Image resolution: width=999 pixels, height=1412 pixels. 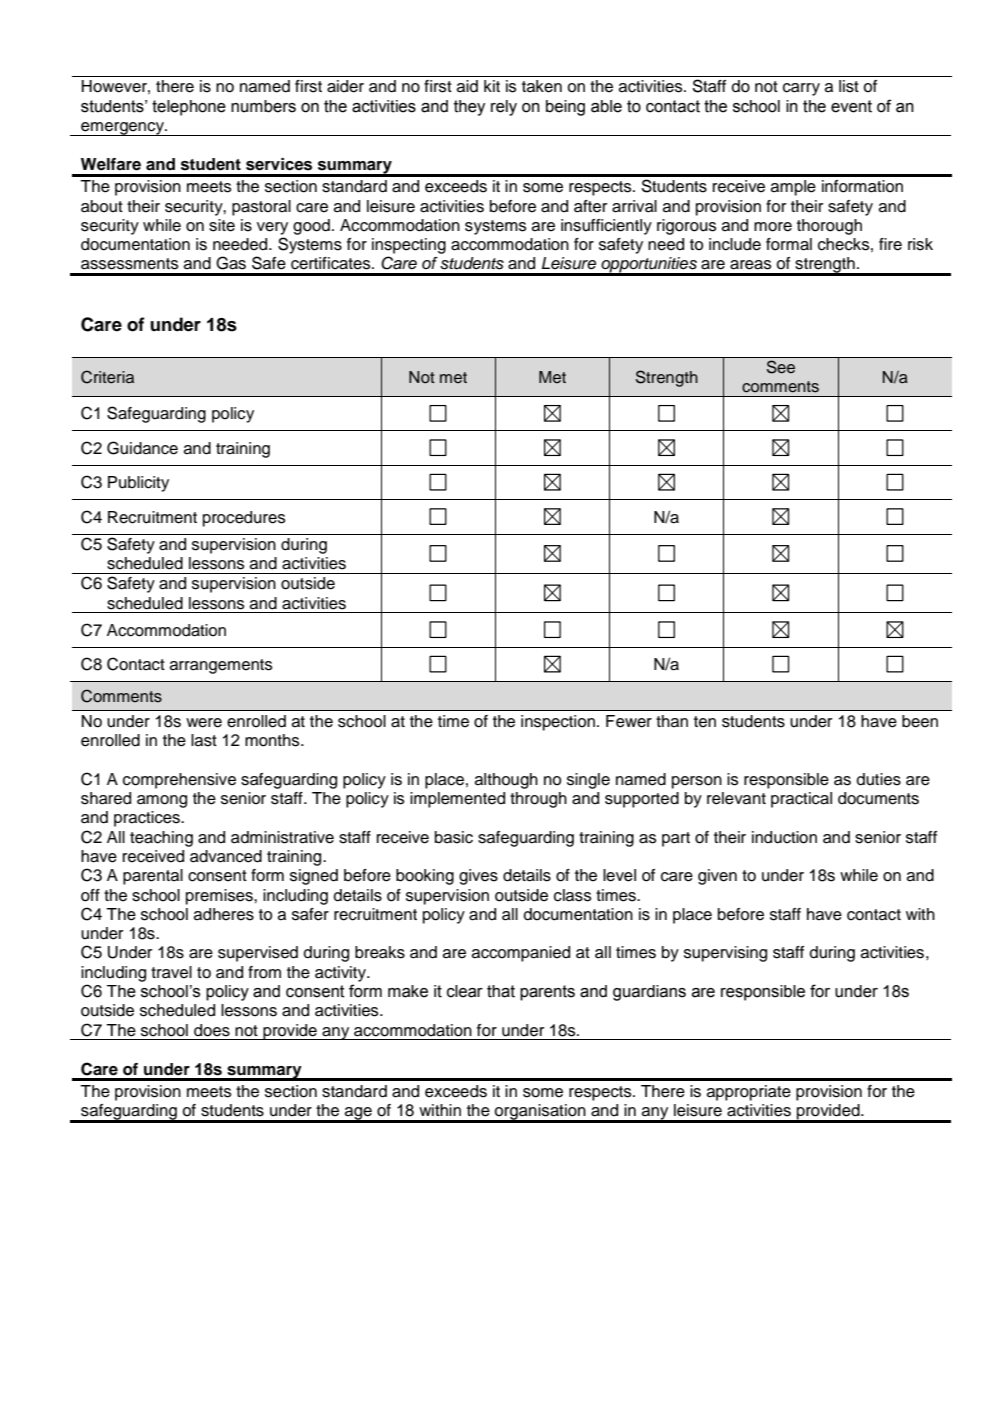 What do you see at coordinates (107, 377) in the document?
I see `Criteria` at bounding box center [107, 377].
